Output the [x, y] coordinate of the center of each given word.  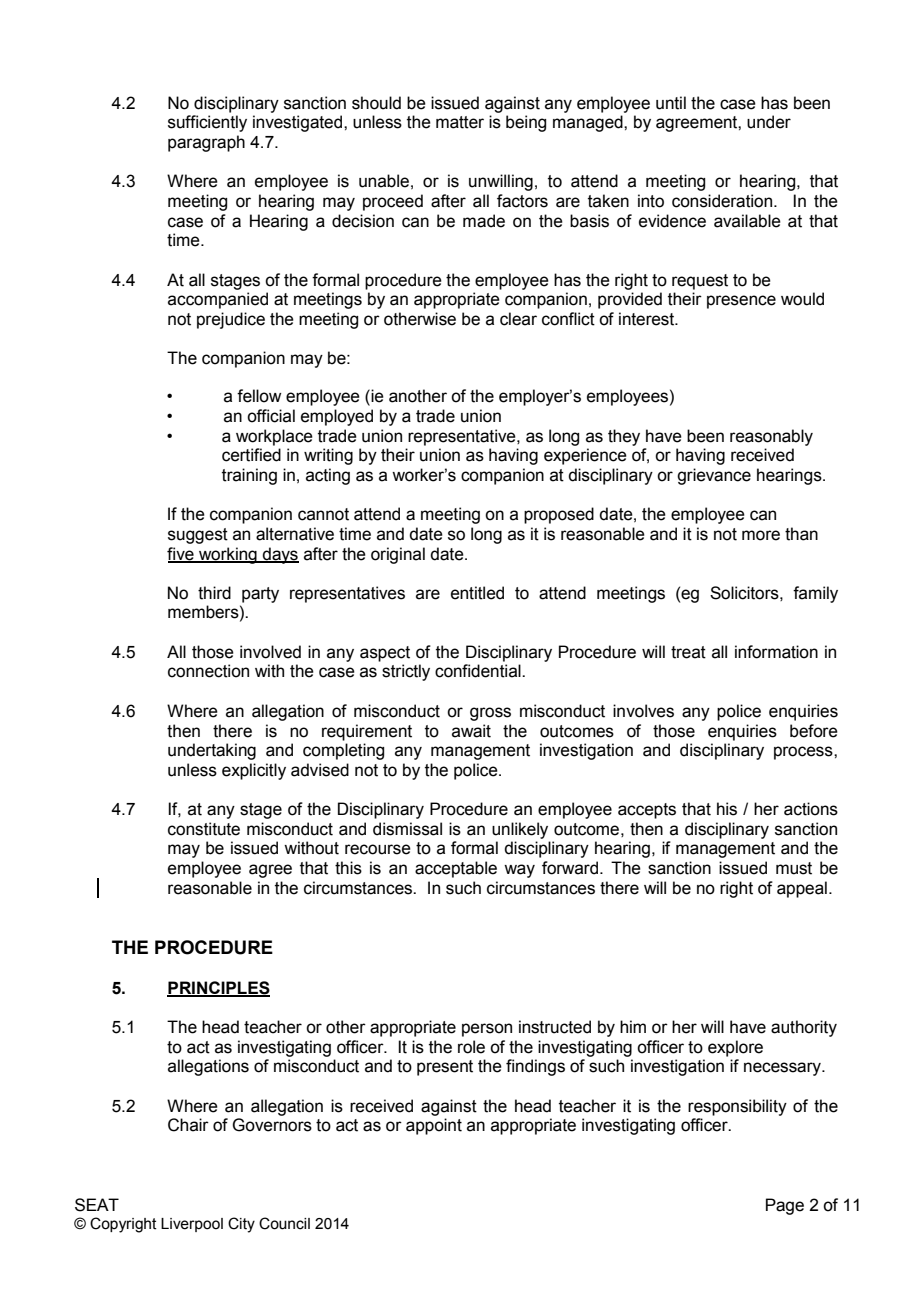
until [671, 103]
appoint [434, 1126]
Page [785, 1206]
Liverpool [192, 1225]
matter [460, 122]
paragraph [206, 143]
